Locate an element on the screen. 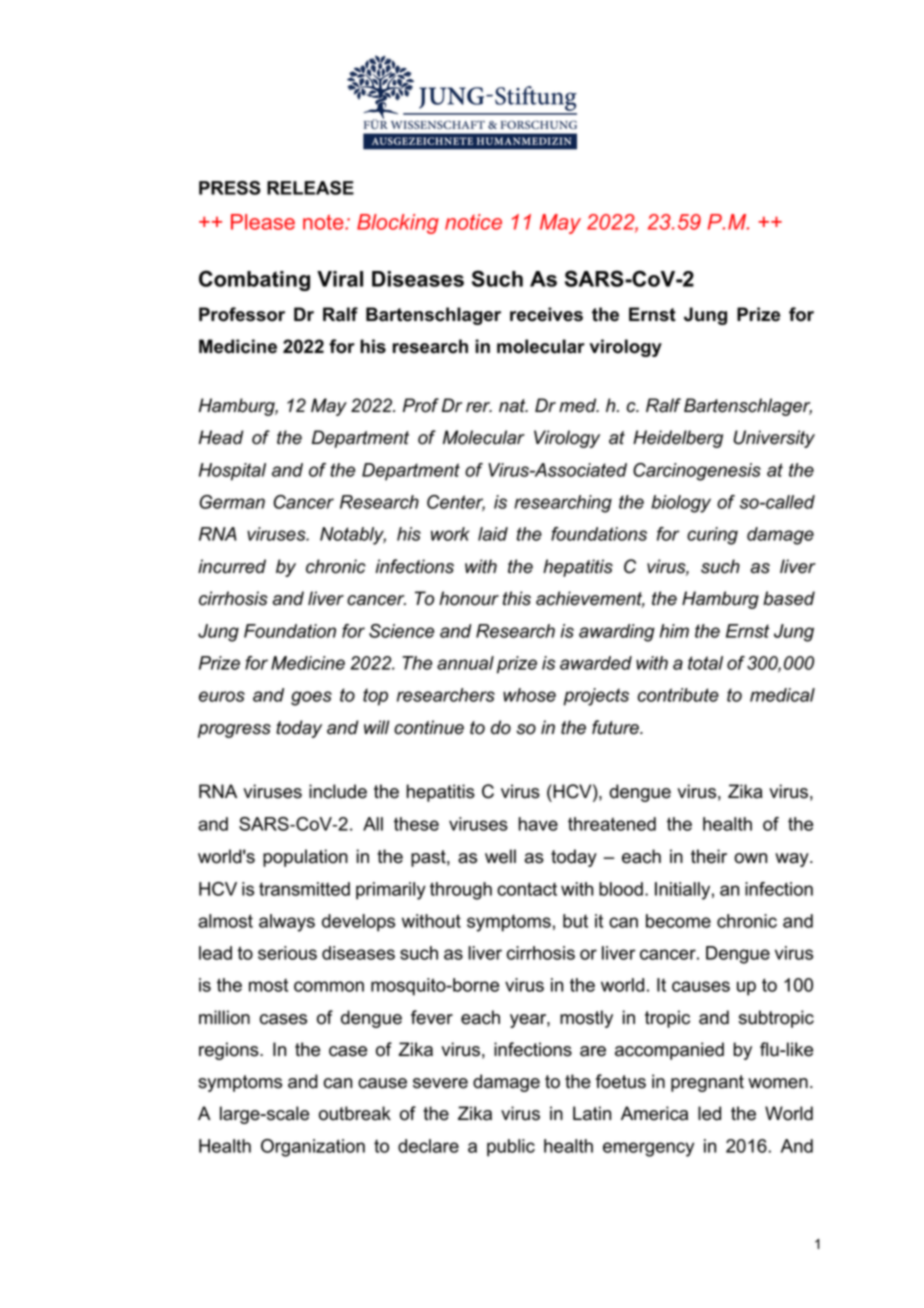 The image size is (924, 1308). goes is located at coordinates (311, 698).
